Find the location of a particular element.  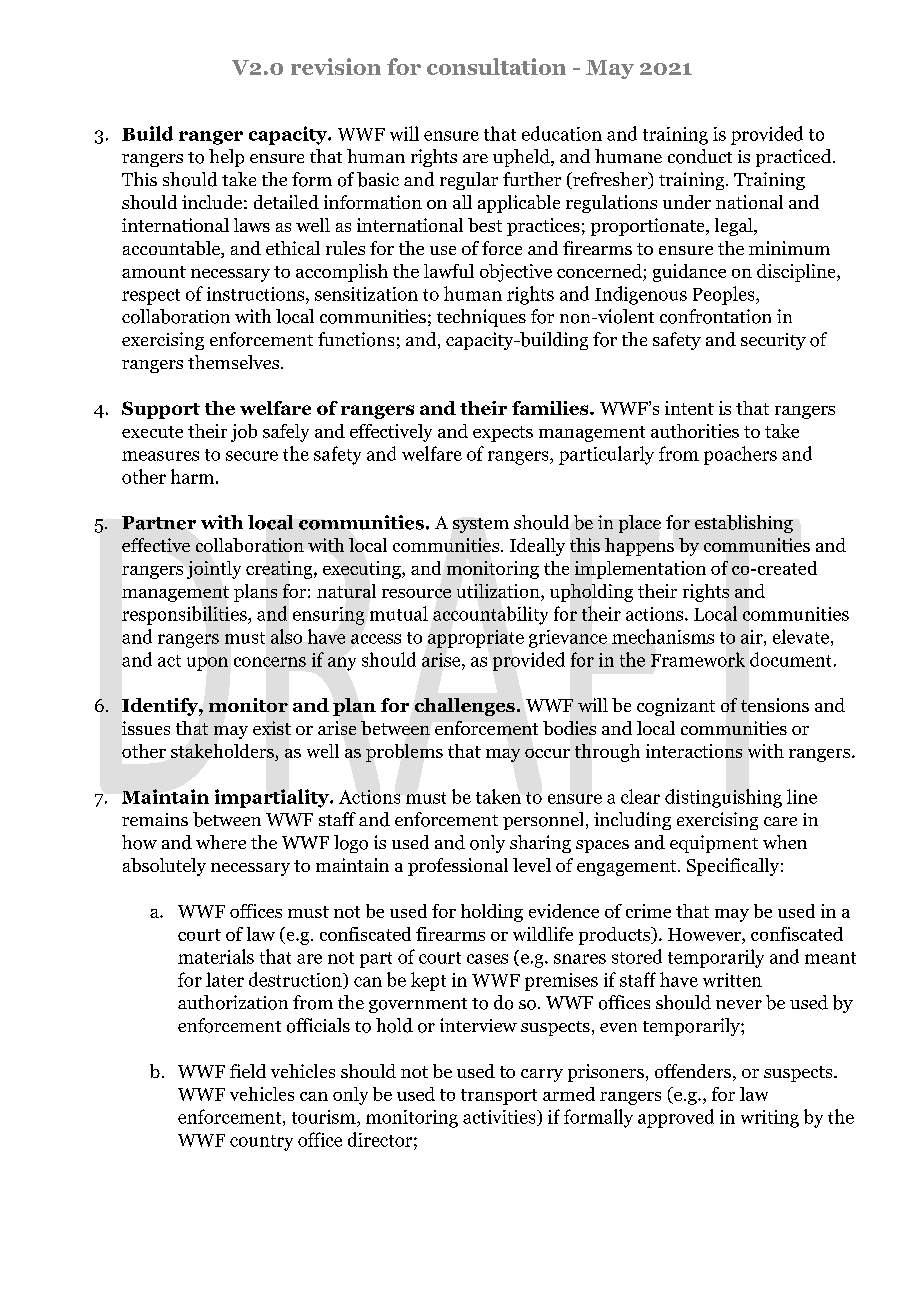

where is located at coordinates (221, 842).
